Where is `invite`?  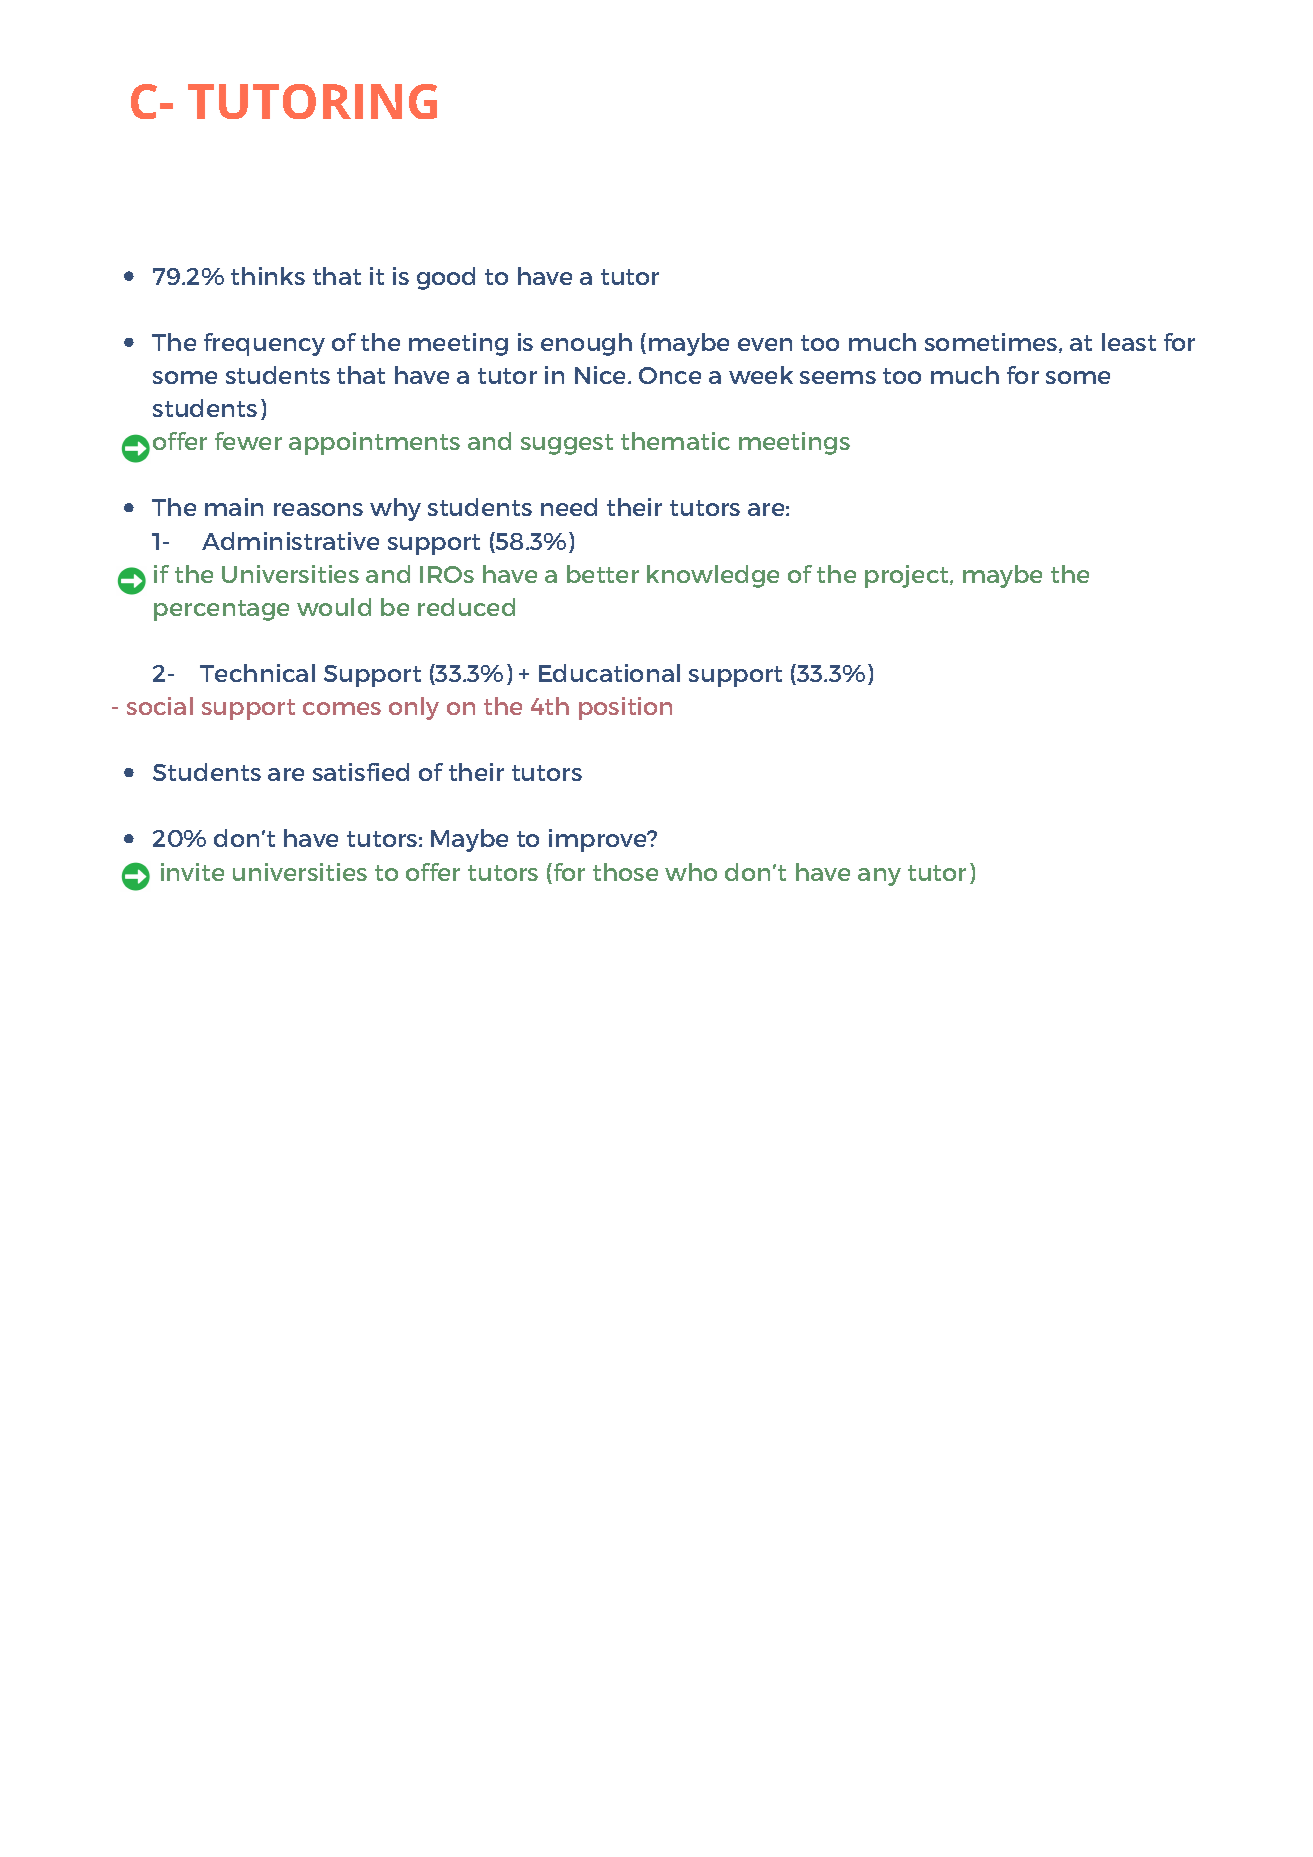
invite is located at coordinates (192, 872).
